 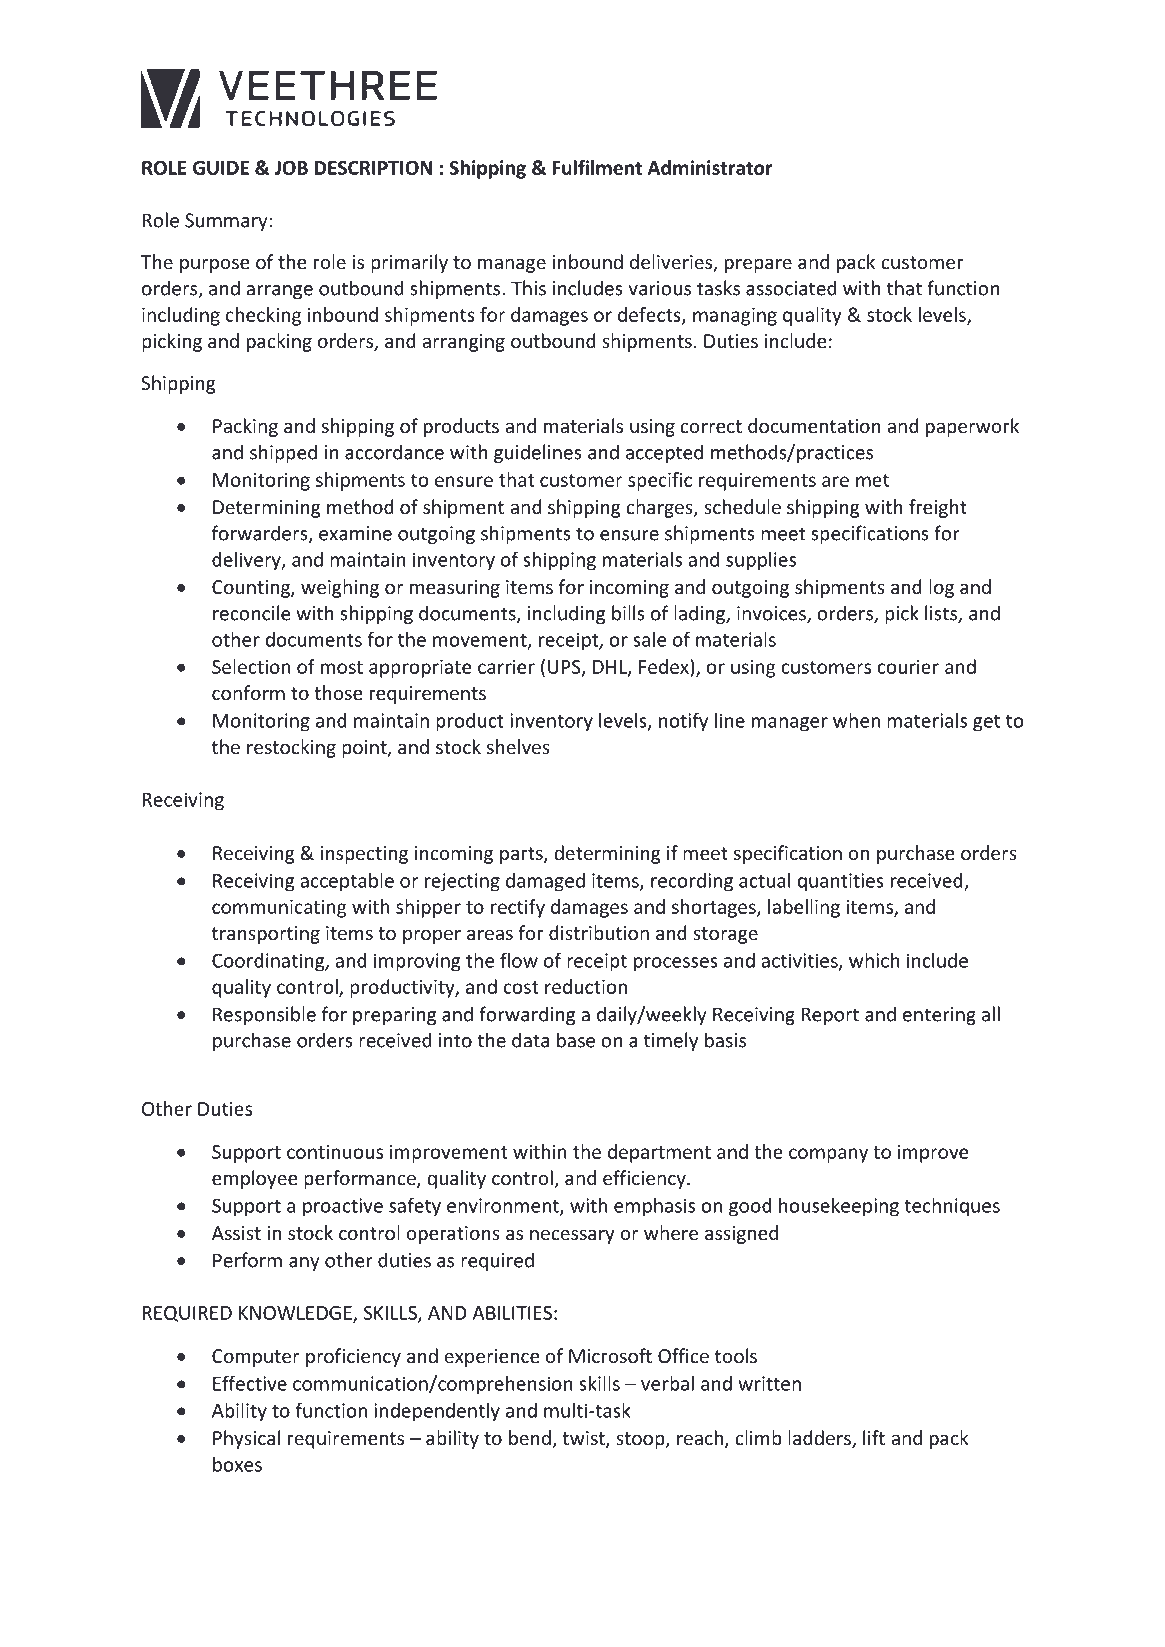 I want to click on Physical, so click(x=246, y=1439).
